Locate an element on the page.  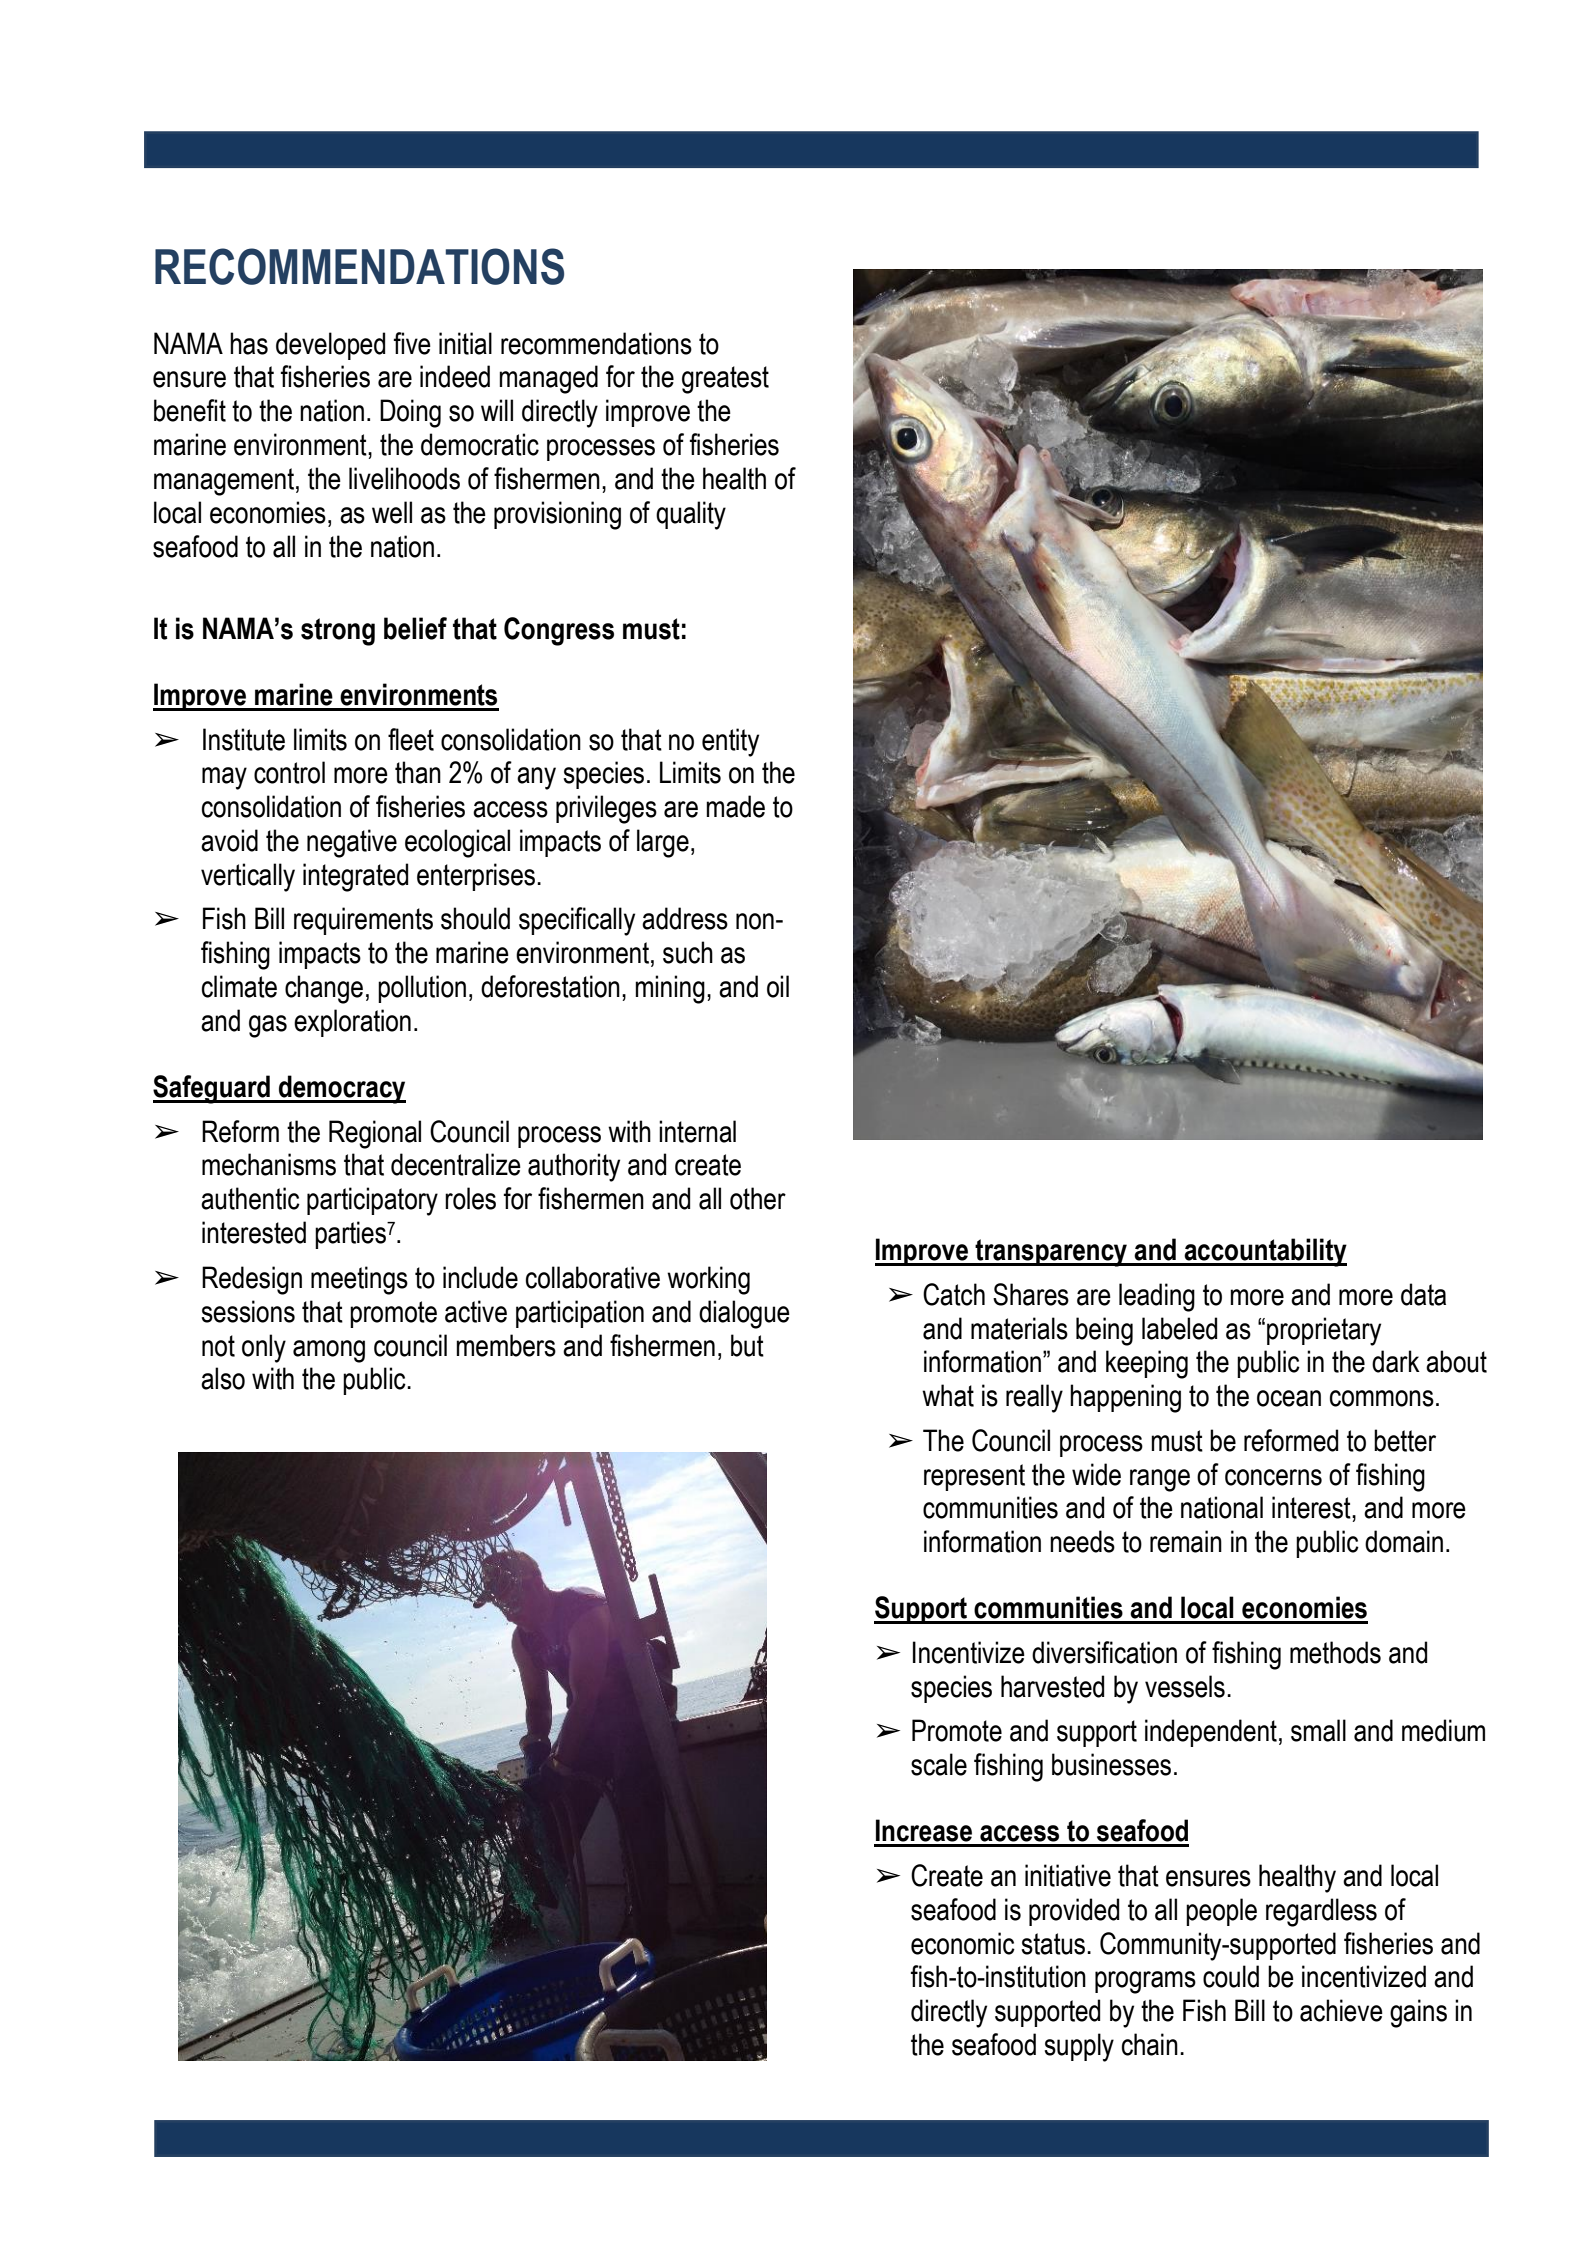
status is located at coordinates (1053, 1944).
